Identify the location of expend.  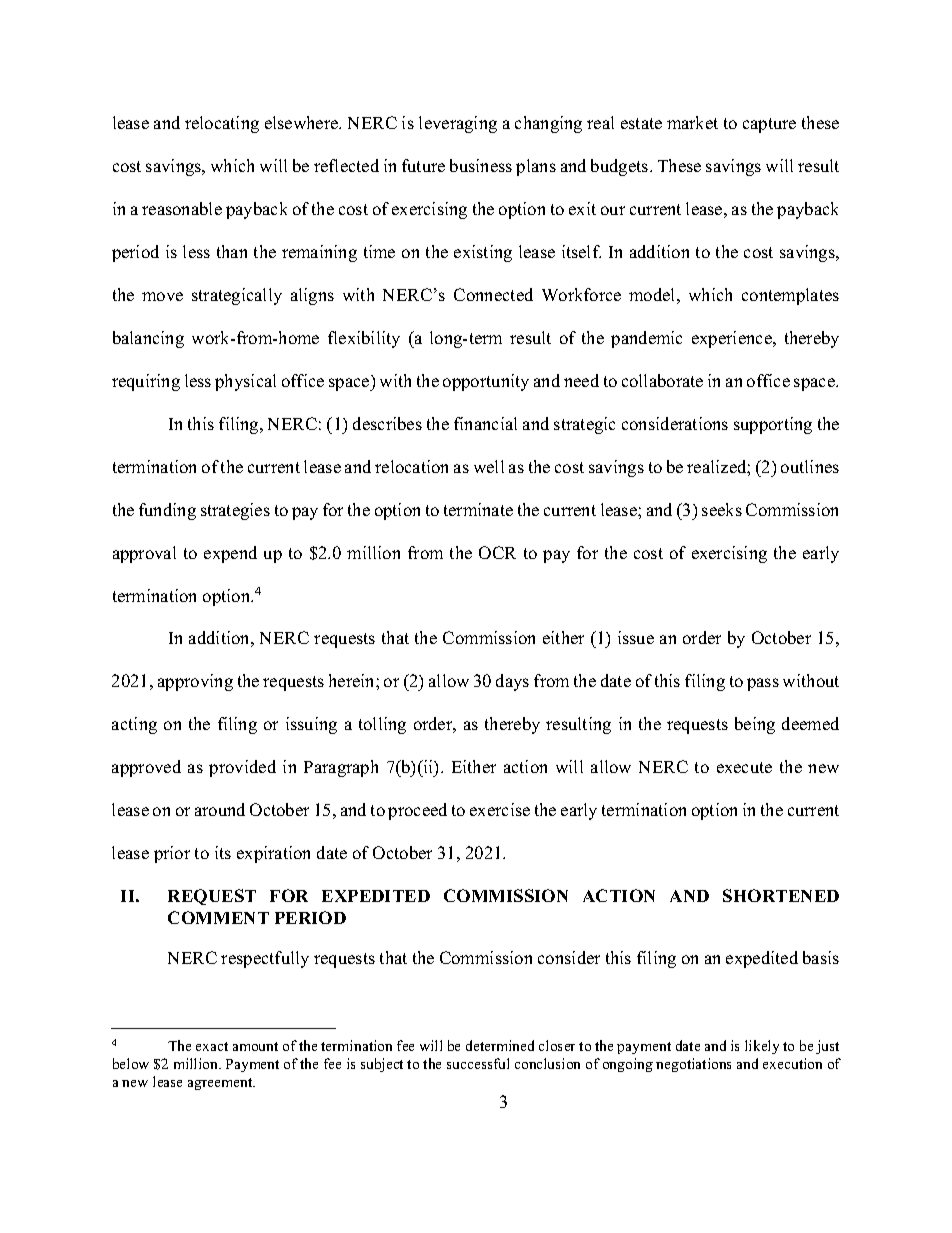
(230, 554).
